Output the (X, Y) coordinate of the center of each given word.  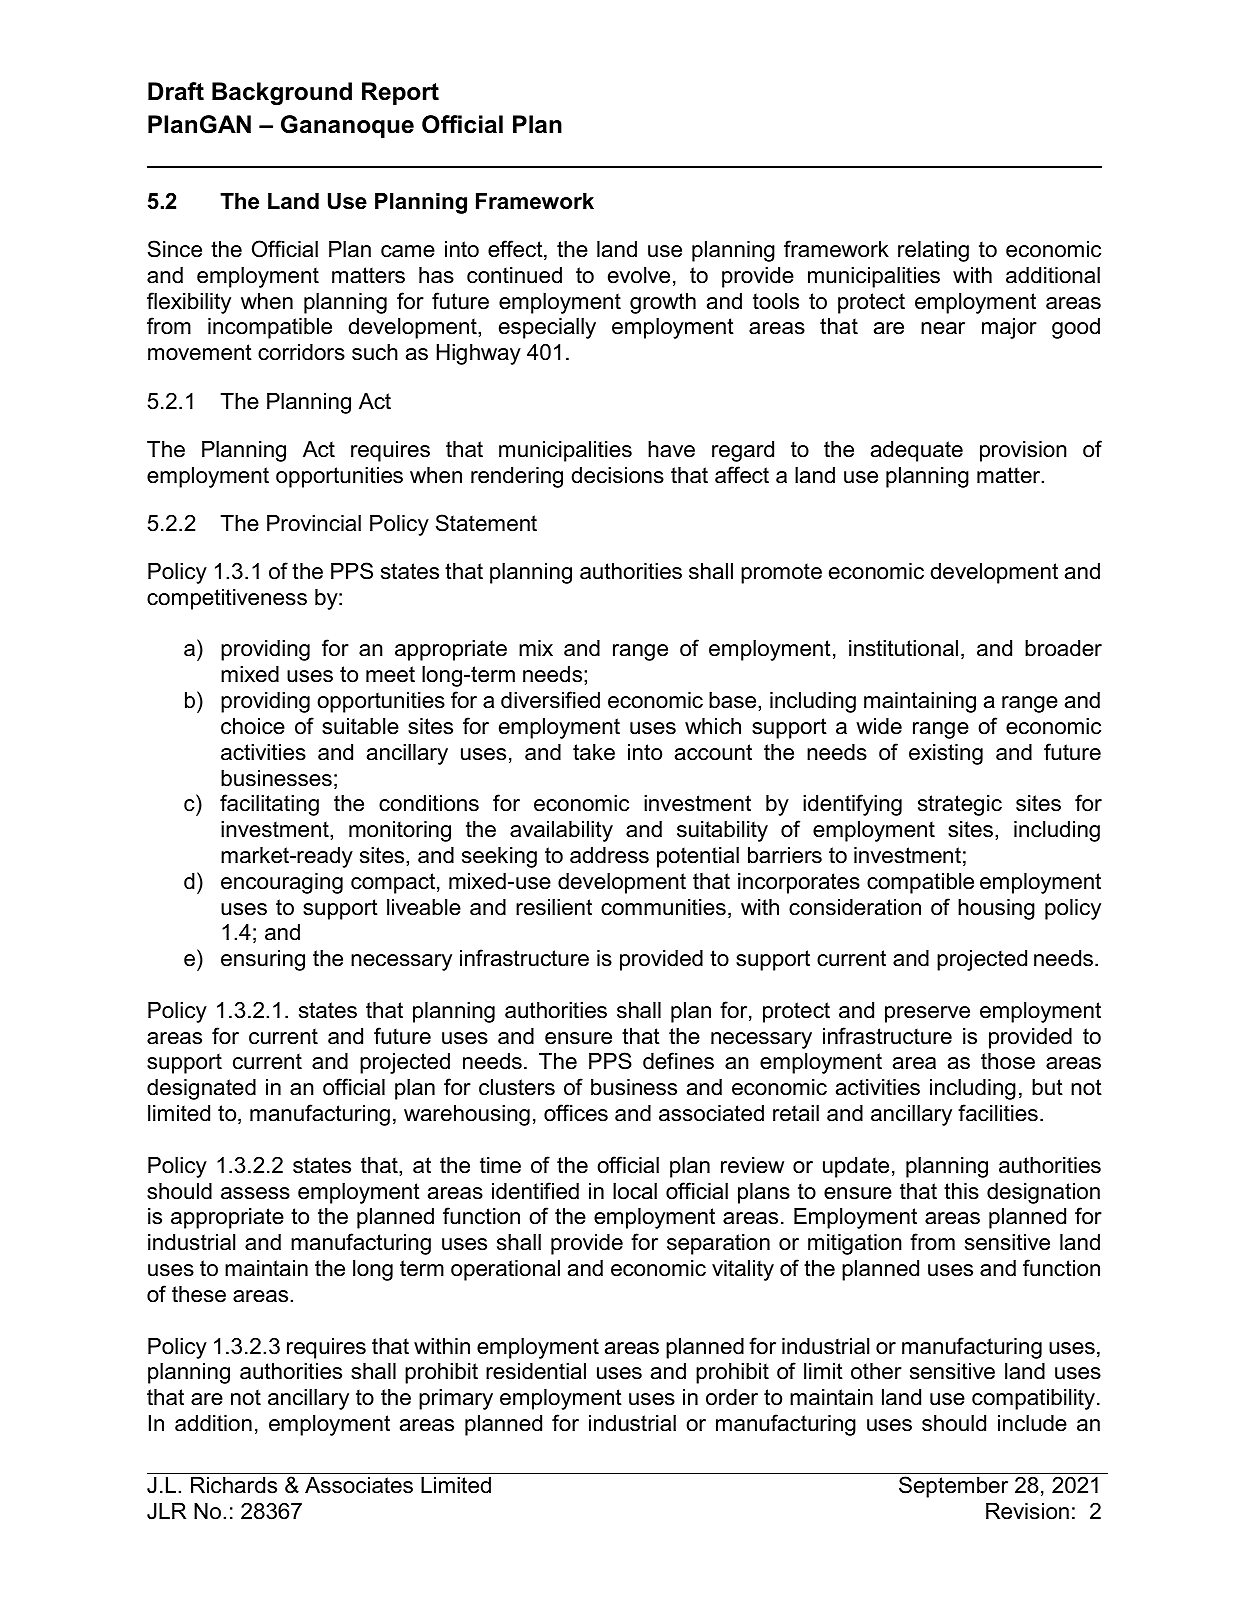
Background (282, 93)
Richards (234, 1485)
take (594, 752)
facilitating (269, 805)
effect (516, 250)
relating (933, 251)
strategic (960, 805)
